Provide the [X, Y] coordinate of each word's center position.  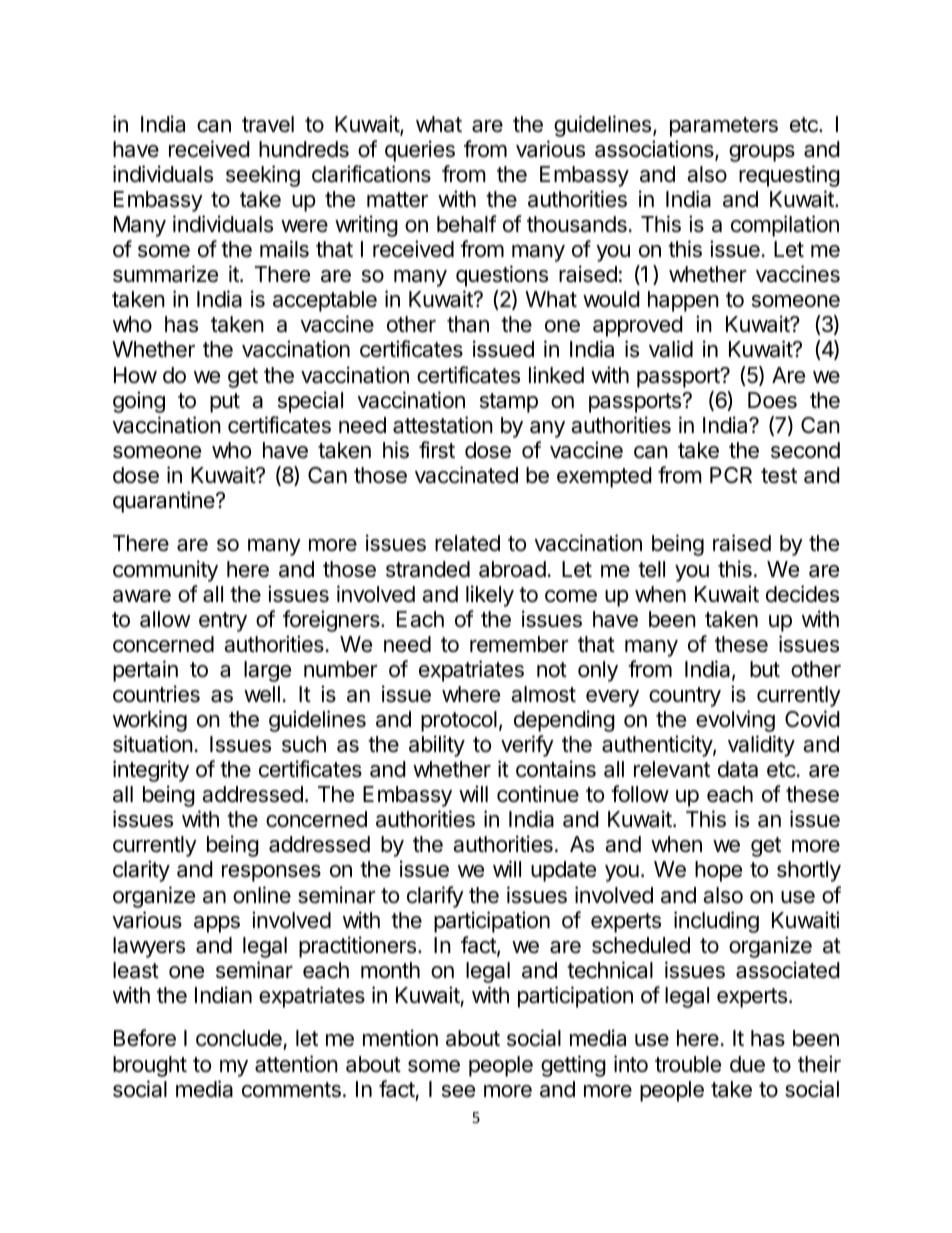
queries [420, 151]
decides [802, 594]
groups [762, 153]
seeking [263, 176]
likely [490, 596]
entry [223, 622]
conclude [240, 1040]
